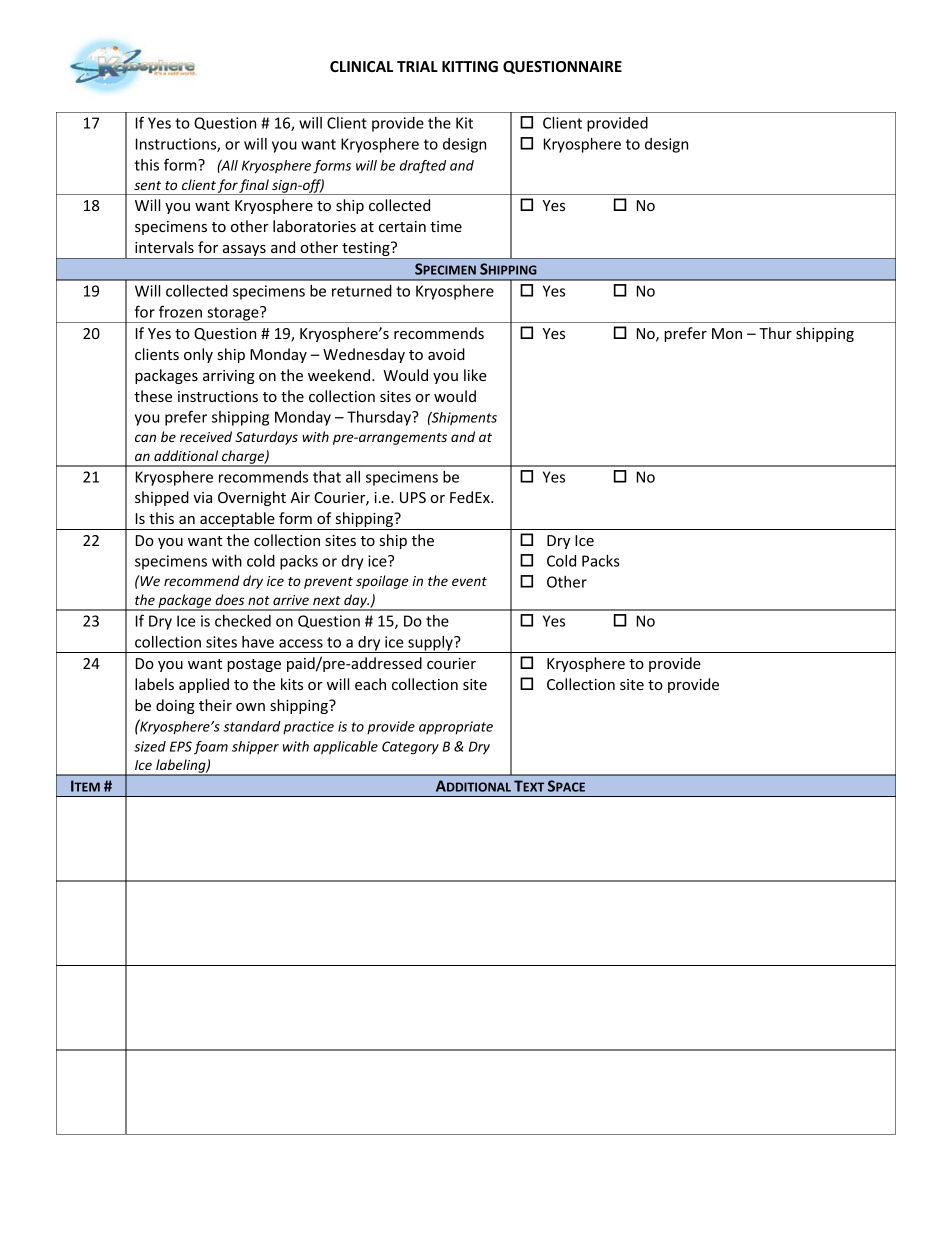 Image resolution: width=952 pixels, height=1233 pixels. What do you see at coordinates (181, 746) in the page?
I see `EPS` at bounding box center [181, 746].
